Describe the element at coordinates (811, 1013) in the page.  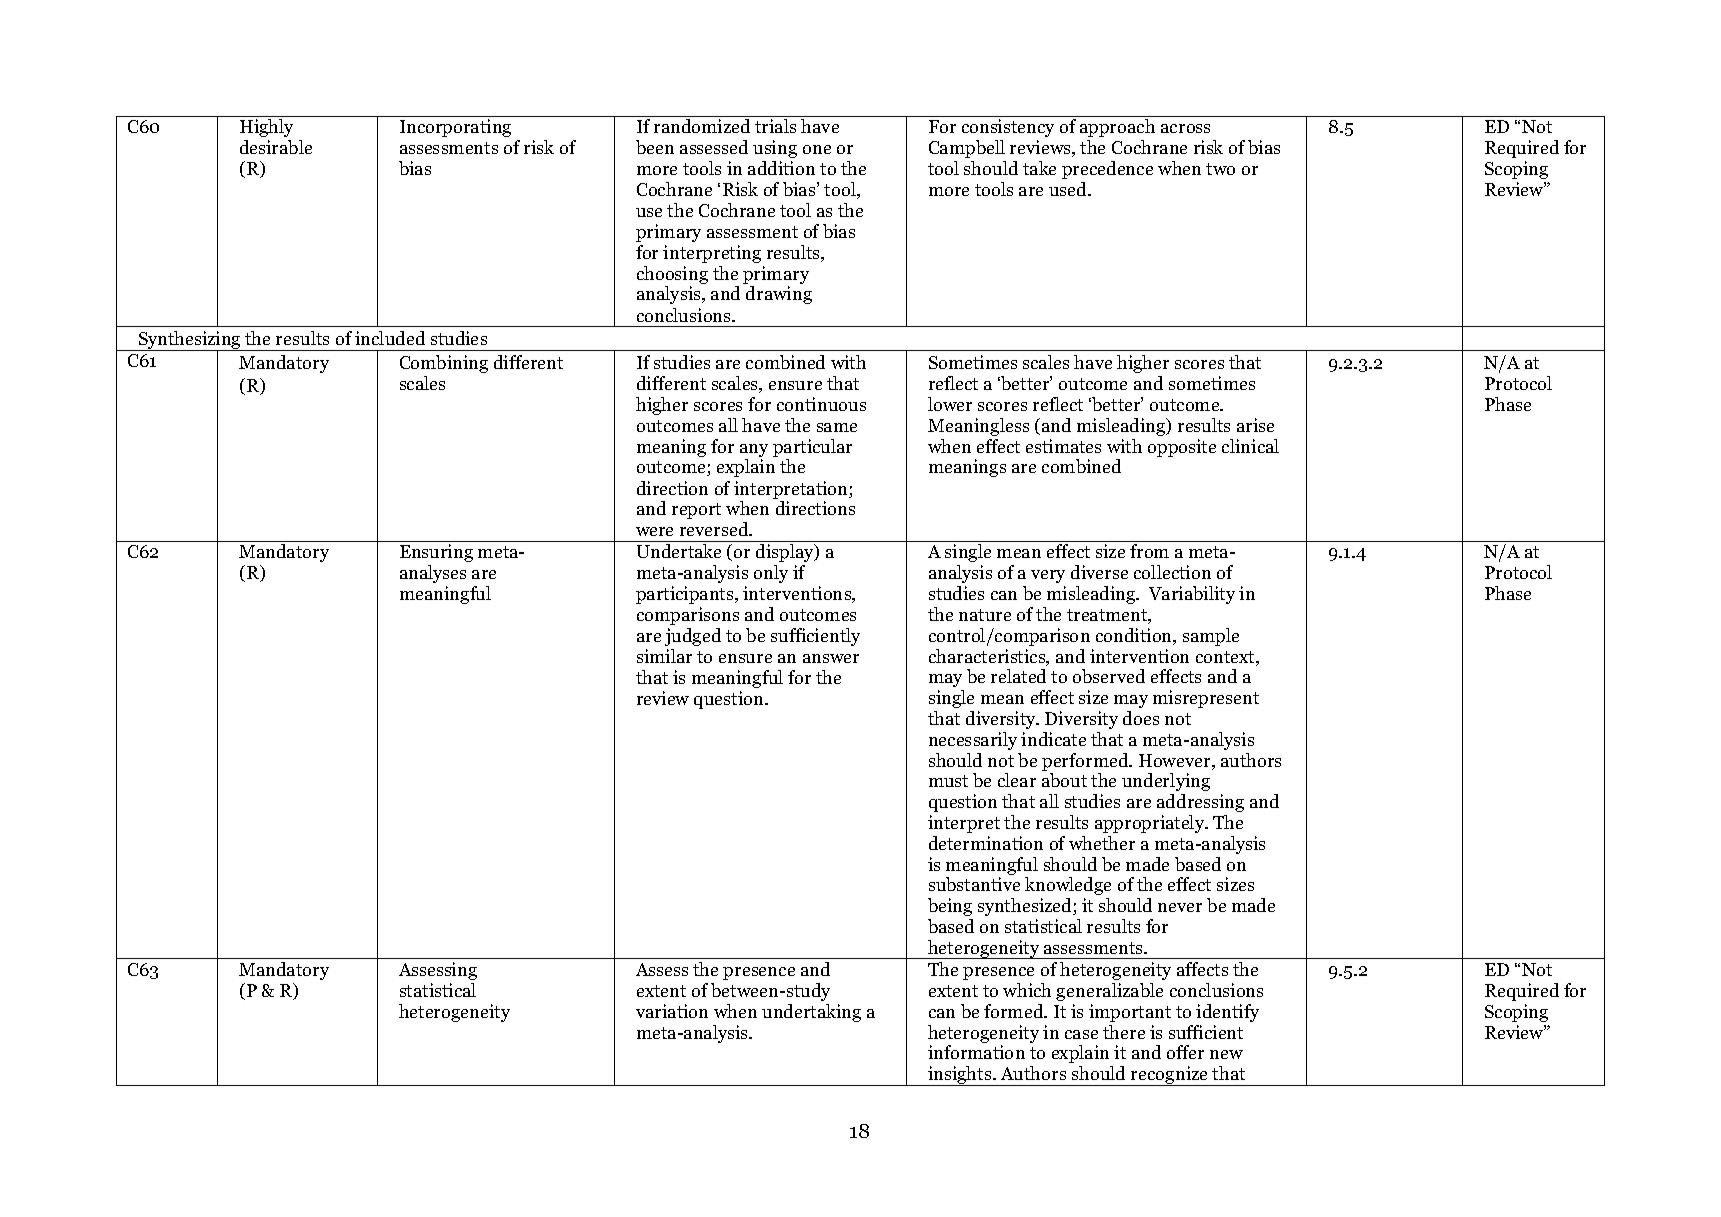
I see `undertaking` at that location.
